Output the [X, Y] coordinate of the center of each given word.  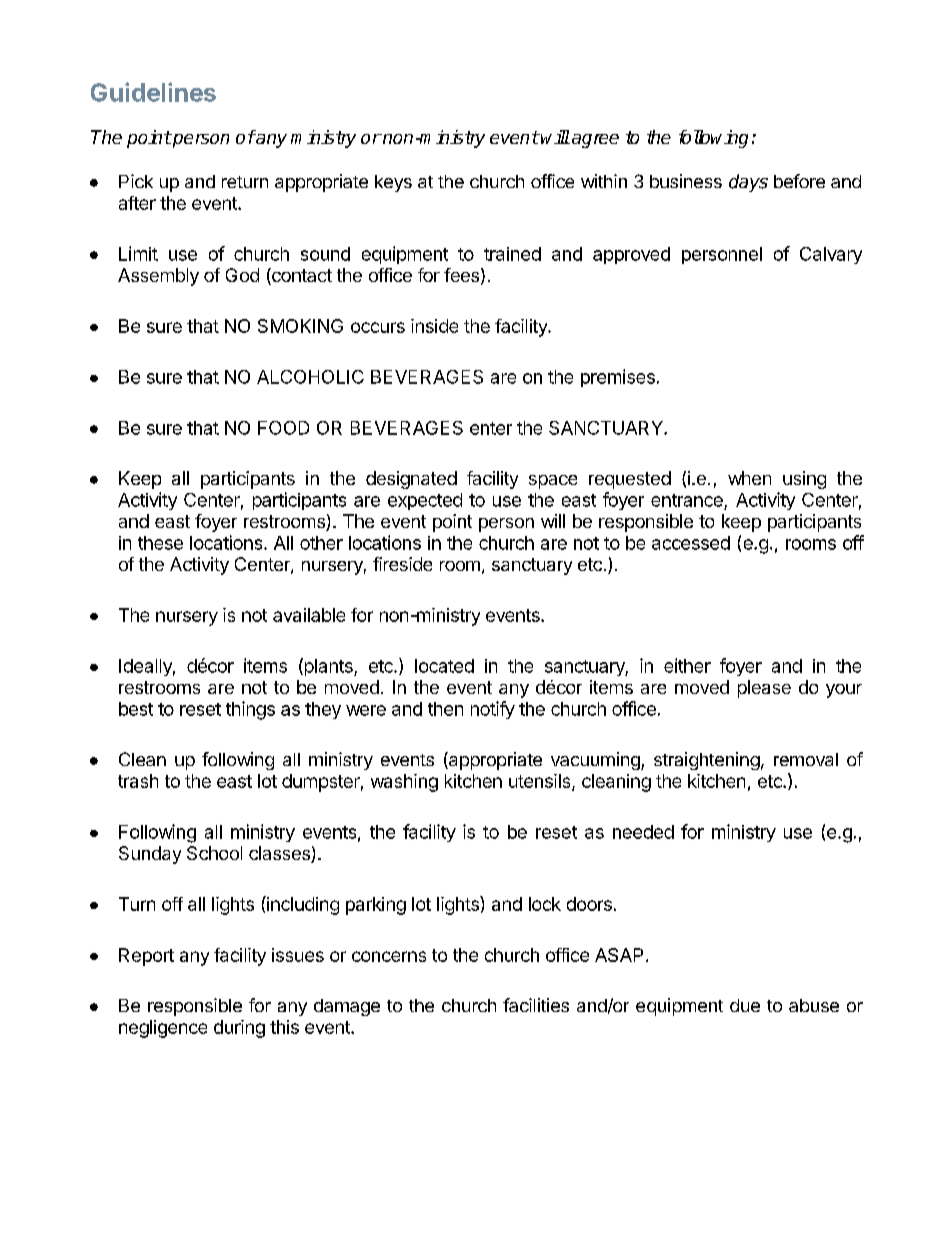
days [748, 183]
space [553, 482]
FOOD [283, 428]
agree [595, 141]
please [764, 689]
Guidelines [153, 92]
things [250, 710]
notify [493, 710]
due [745, 1005]
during [239, 1029]
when [749, 478]
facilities [536, 1005]
